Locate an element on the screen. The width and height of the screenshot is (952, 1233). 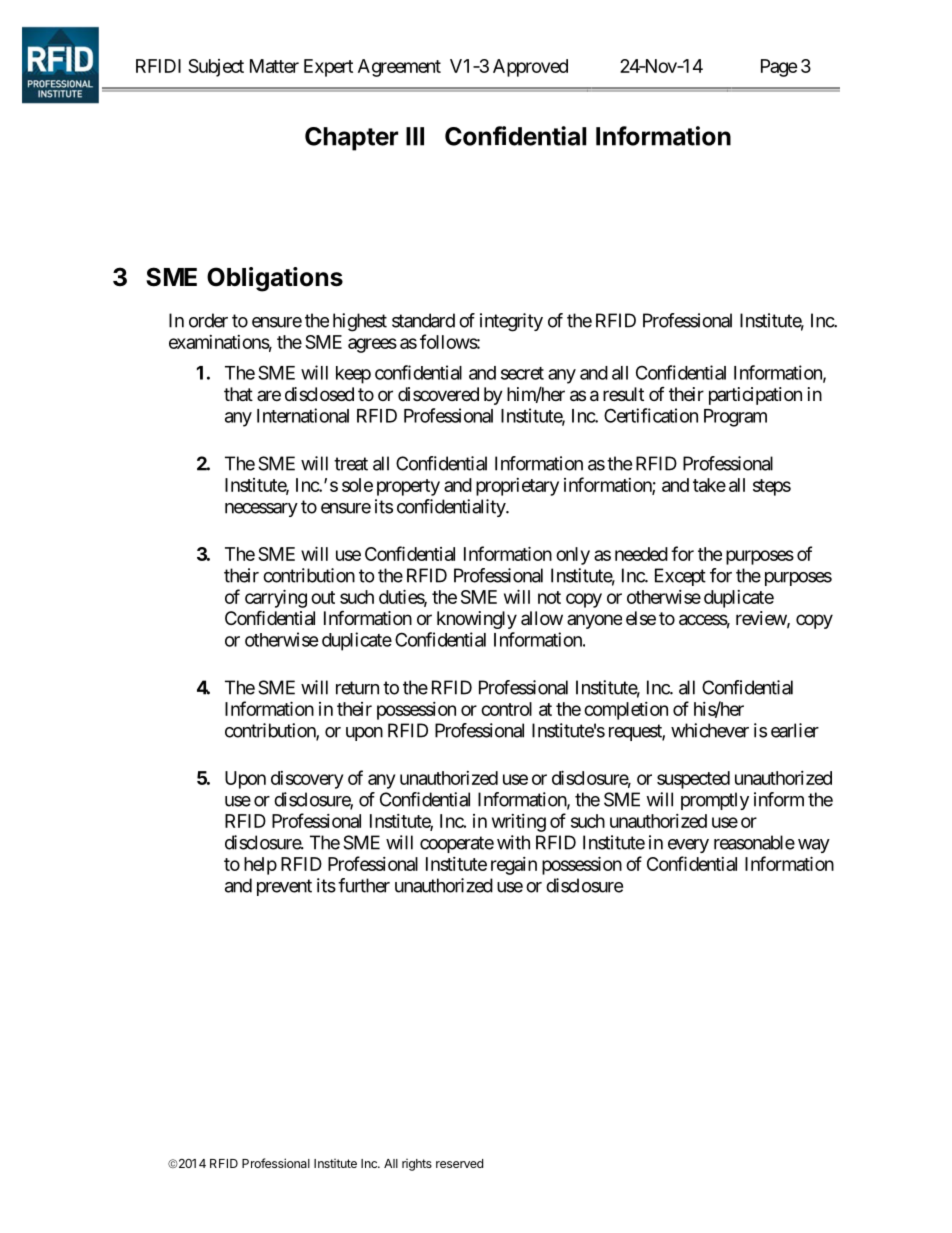
Approved is located at coordinates (530, 68).
